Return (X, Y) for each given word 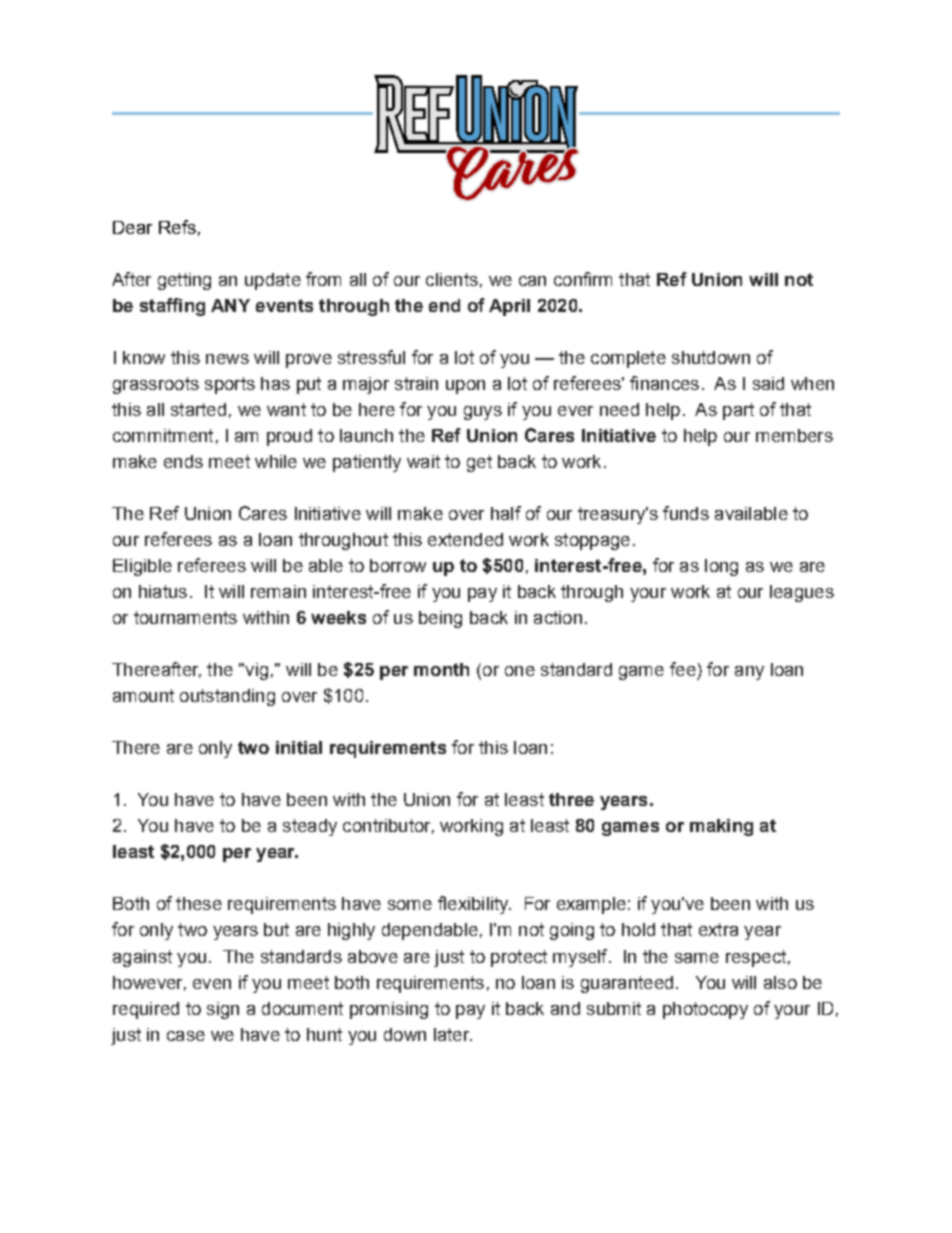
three (571, 799)
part (738, 411)
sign (223, 1010)
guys (483, 413)
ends (183, 461)
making (721, 827)
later (453, 1034)
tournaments (185, 617)
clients (452, 279)
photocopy (705, 1010)
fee (683, 669)
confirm (583, 279)
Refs (177, 227)
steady (310, 827)
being (440, 619)
